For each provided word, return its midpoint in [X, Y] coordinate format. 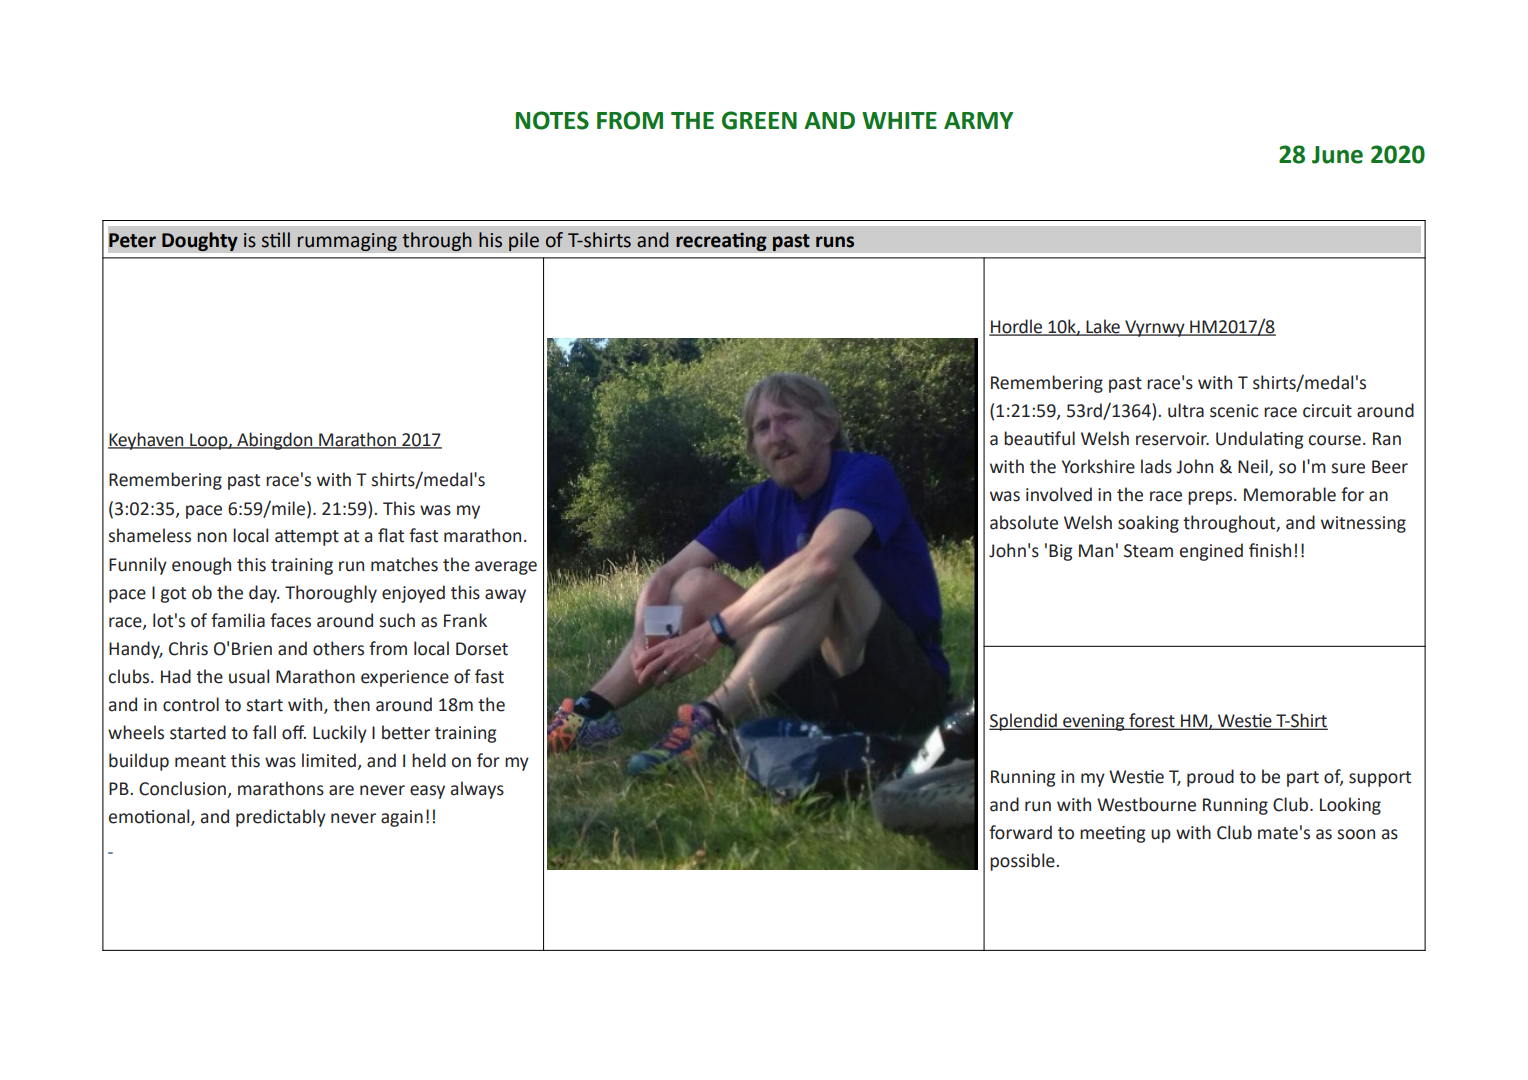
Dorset [482, 649]
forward [1020, 832]
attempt [307, 538]
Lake [1103, 327]
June [1337, 155]
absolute [1024, 522]
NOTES [552, 120]
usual [249, 676]
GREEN [759, 120]
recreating [721, 241]
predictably [281, 818]
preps [1211, 498]
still [276, 240]
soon [1356, 834]
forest [1152, 721]
